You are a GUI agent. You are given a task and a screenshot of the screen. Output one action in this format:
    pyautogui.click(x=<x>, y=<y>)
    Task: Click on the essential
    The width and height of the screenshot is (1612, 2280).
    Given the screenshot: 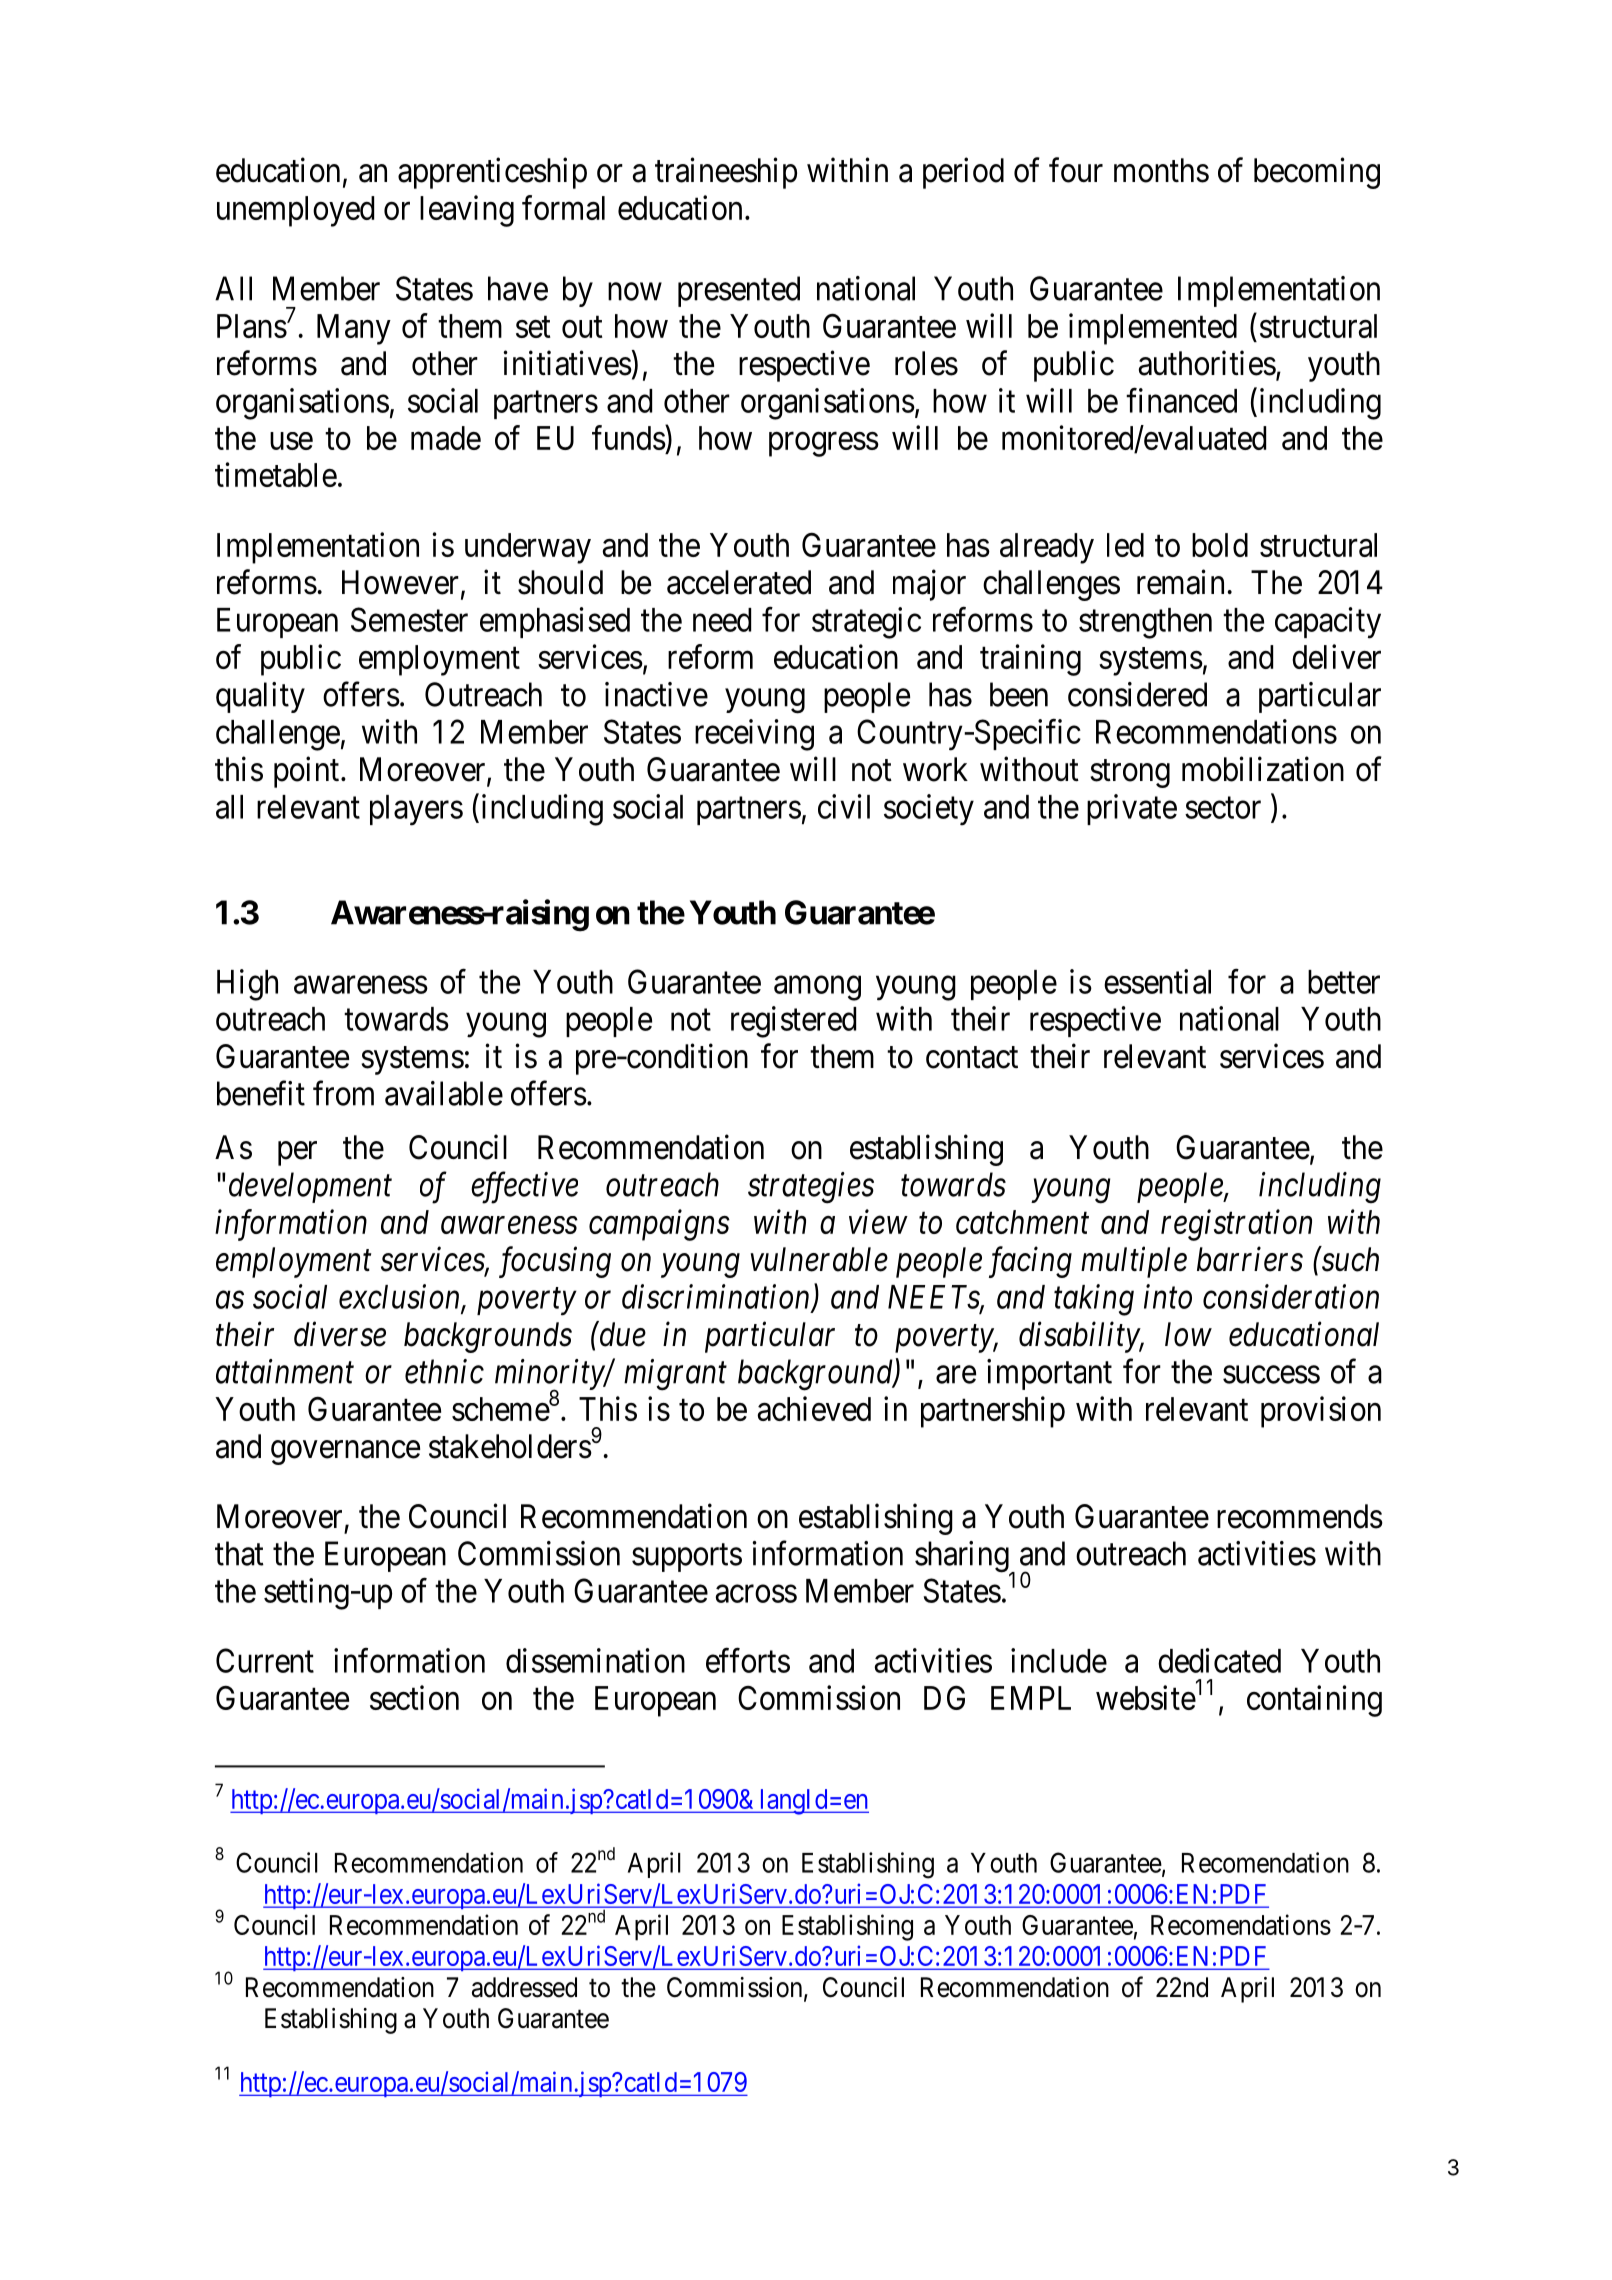 What is the action you would take?
    pyautogui.click(x=1157, y=981)
